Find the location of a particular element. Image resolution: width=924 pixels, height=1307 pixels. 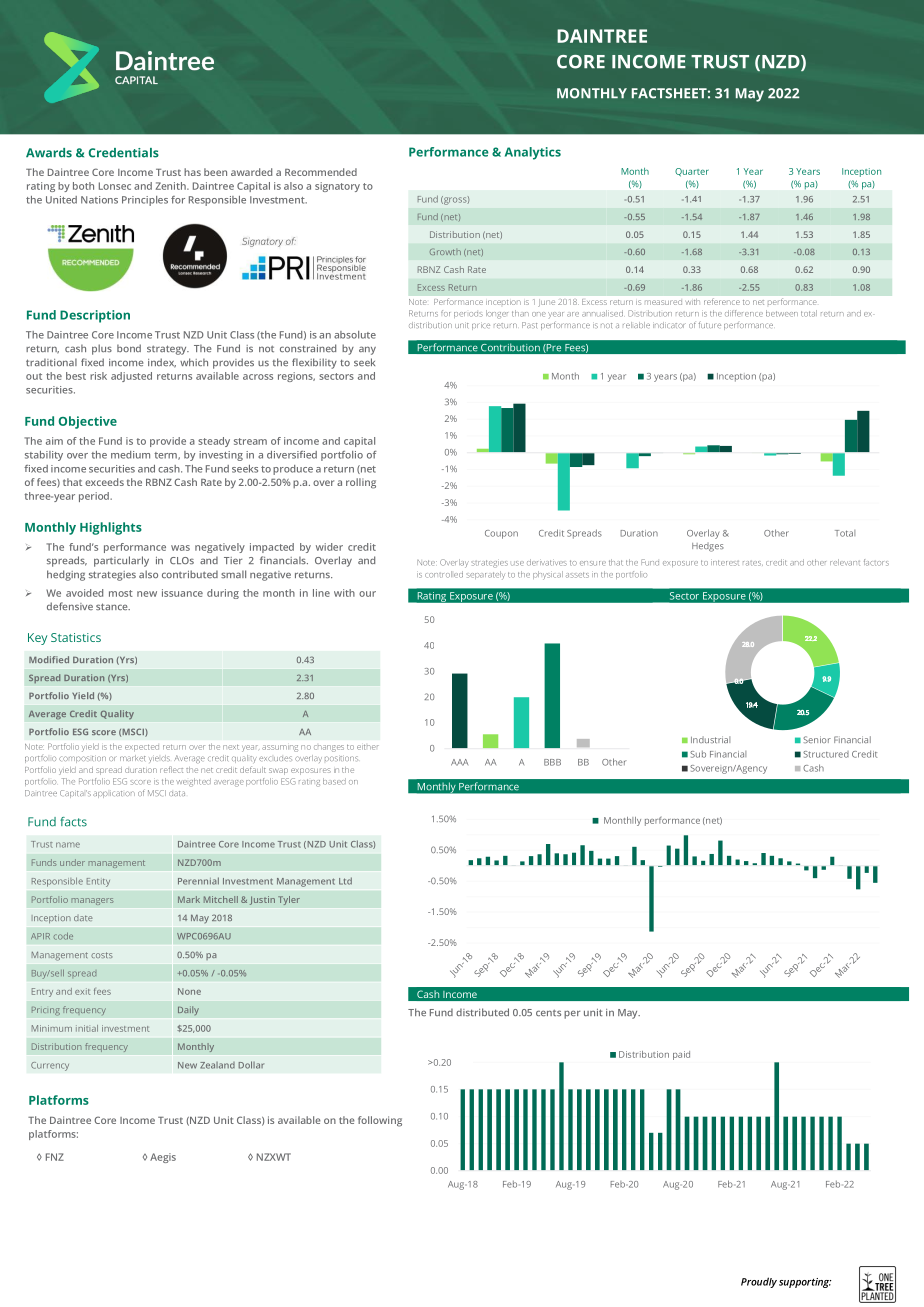

AAA is located at coordinates (459, 762).
